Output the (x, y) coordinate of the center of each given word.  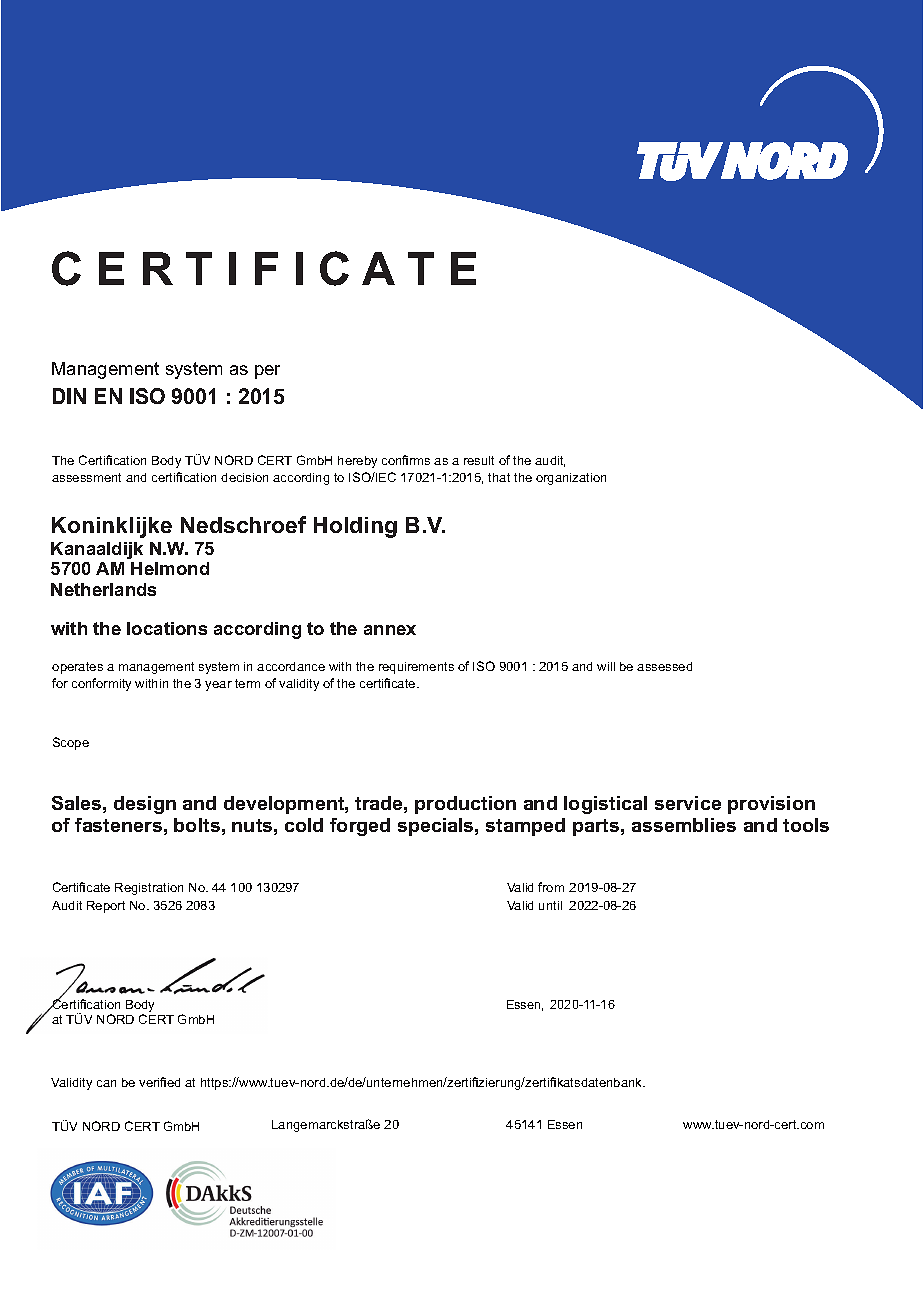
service (688, 803)
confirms (406, 460)
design (145, 805)
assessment (86, 477)
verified (159, 1082)
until (550, 905)
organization (571, 479)
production (465, 805)
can (106, 1083)
